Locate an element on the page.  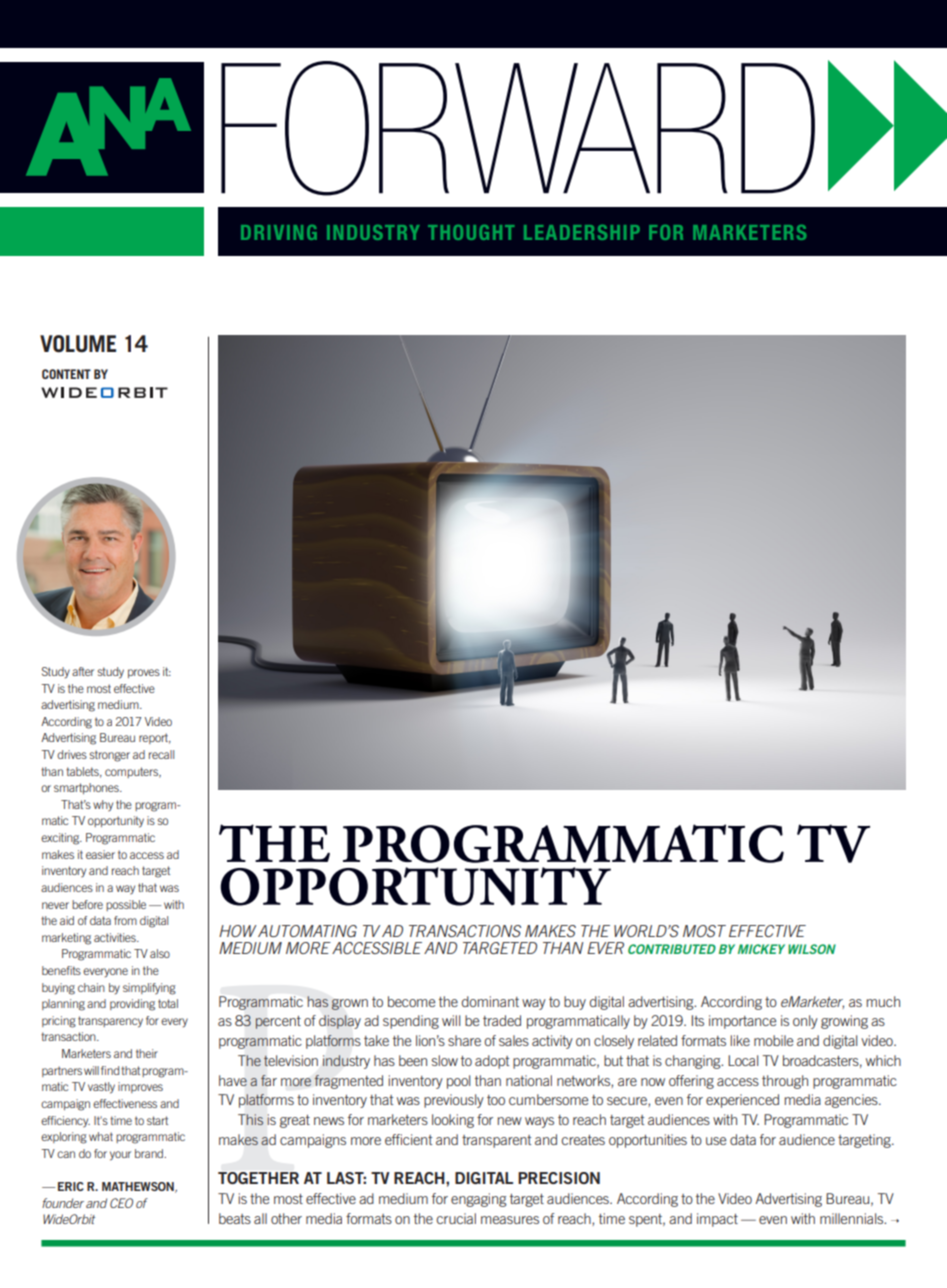
FORWARD is located at coordinates (518, 128).
